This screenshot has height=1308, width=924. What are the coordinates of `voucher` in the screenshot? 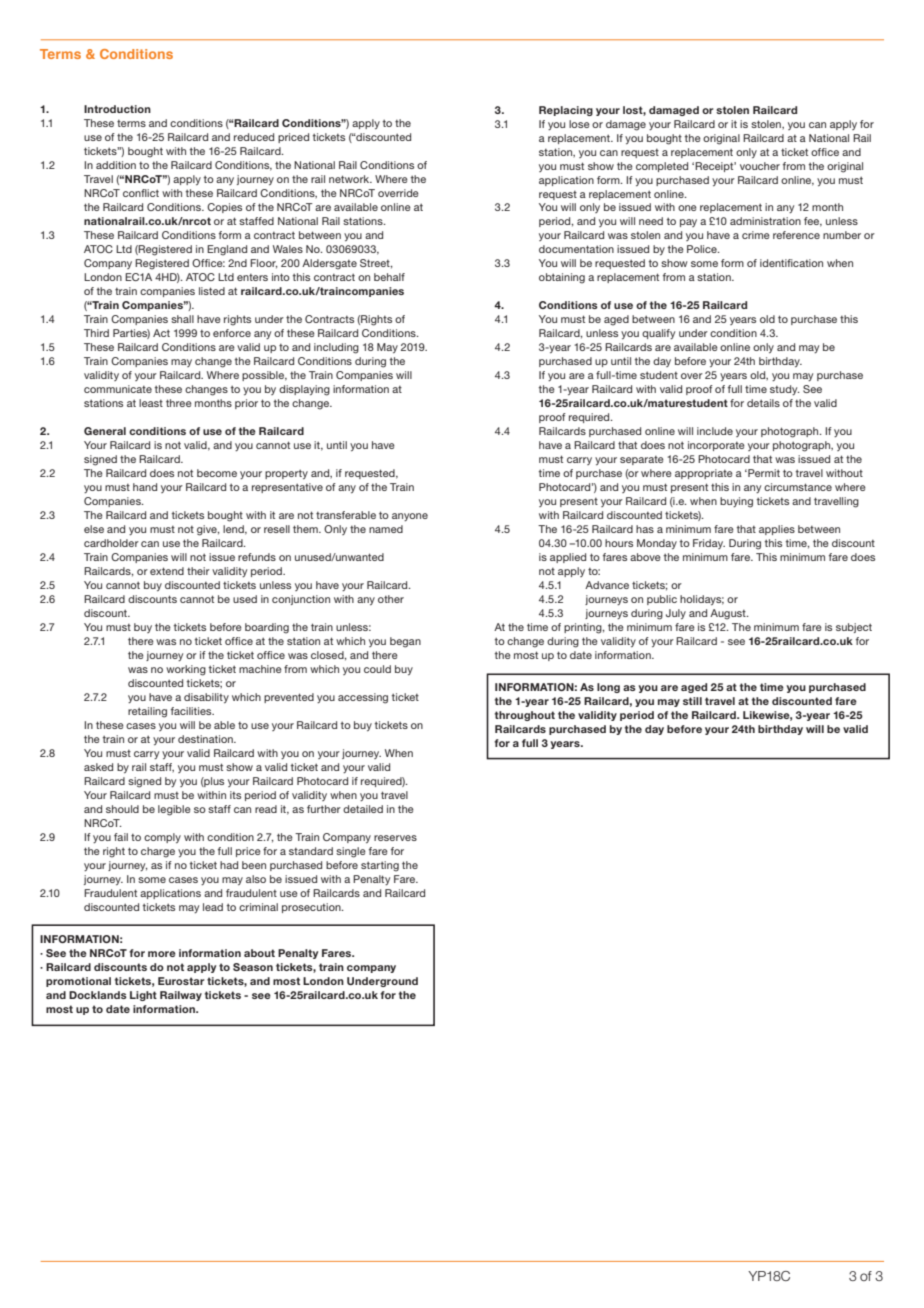 It's located at (760, 166).
